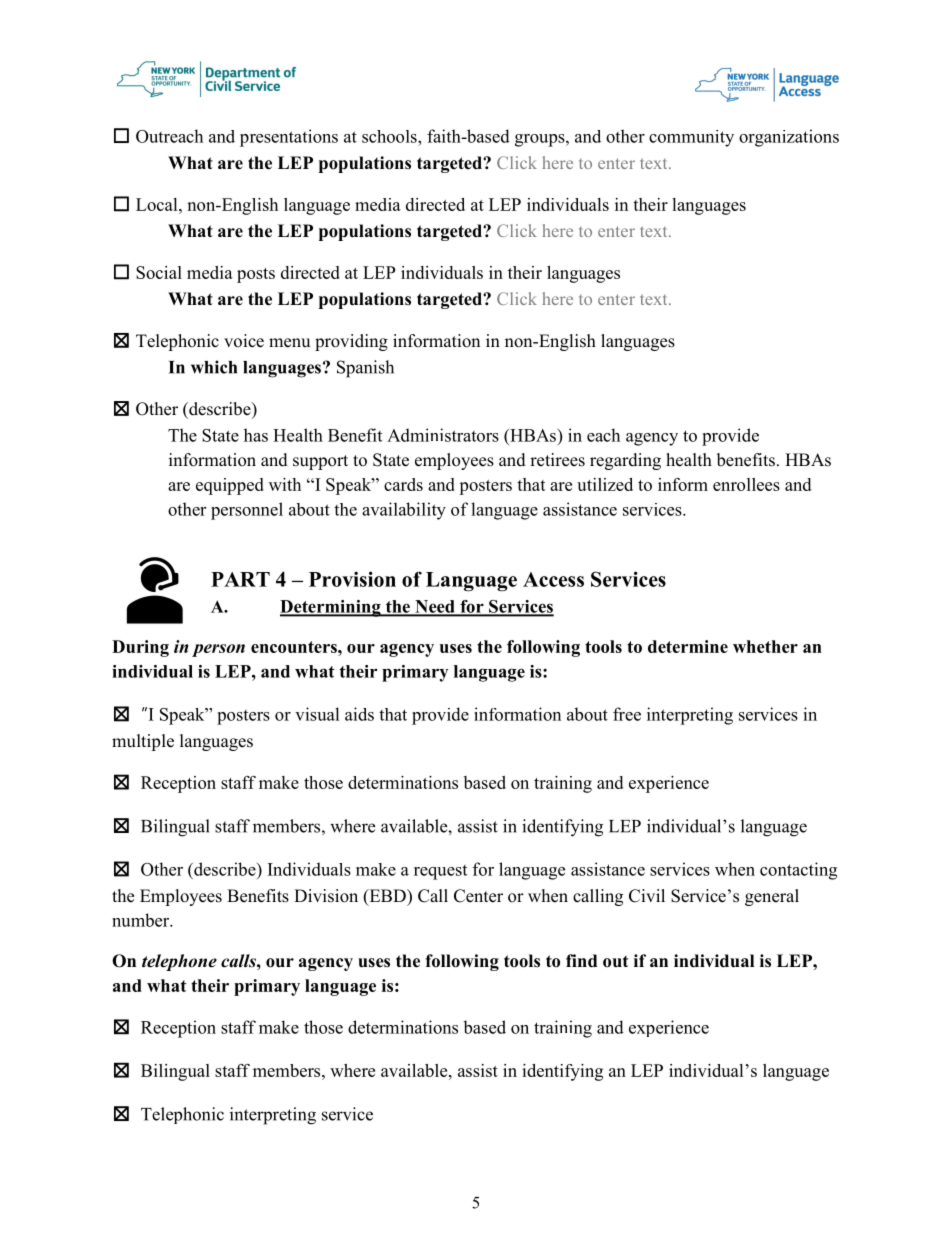 The image size is (952, 1233). I want to click on presentations, so click(289, 138).
